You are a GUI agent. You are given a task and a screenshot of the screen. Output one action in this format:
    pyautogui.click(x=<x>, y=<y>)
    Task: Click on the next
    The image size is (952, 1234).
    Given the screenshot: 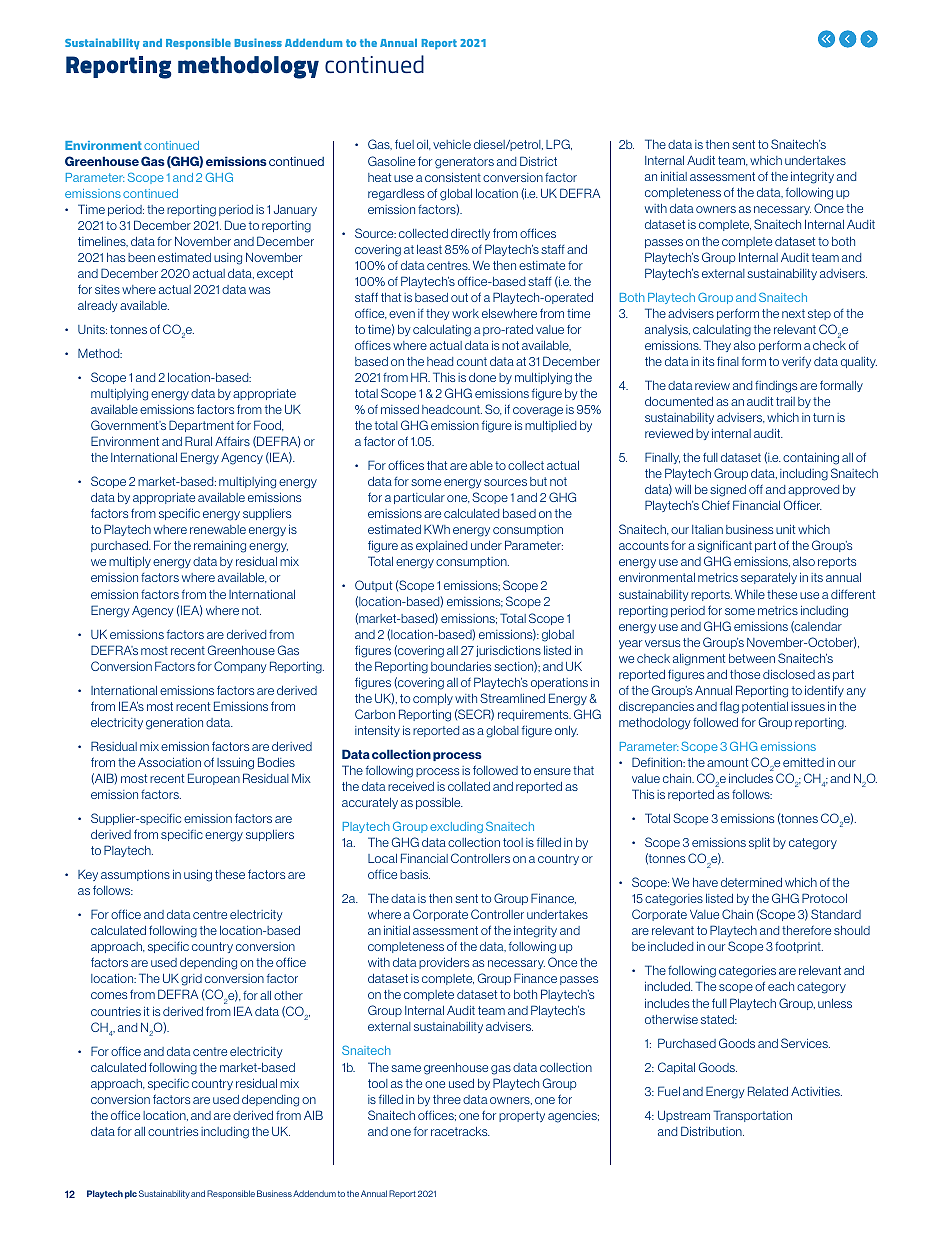 What is the action you would take?
    pyautogui.click(x=793, y=313)
